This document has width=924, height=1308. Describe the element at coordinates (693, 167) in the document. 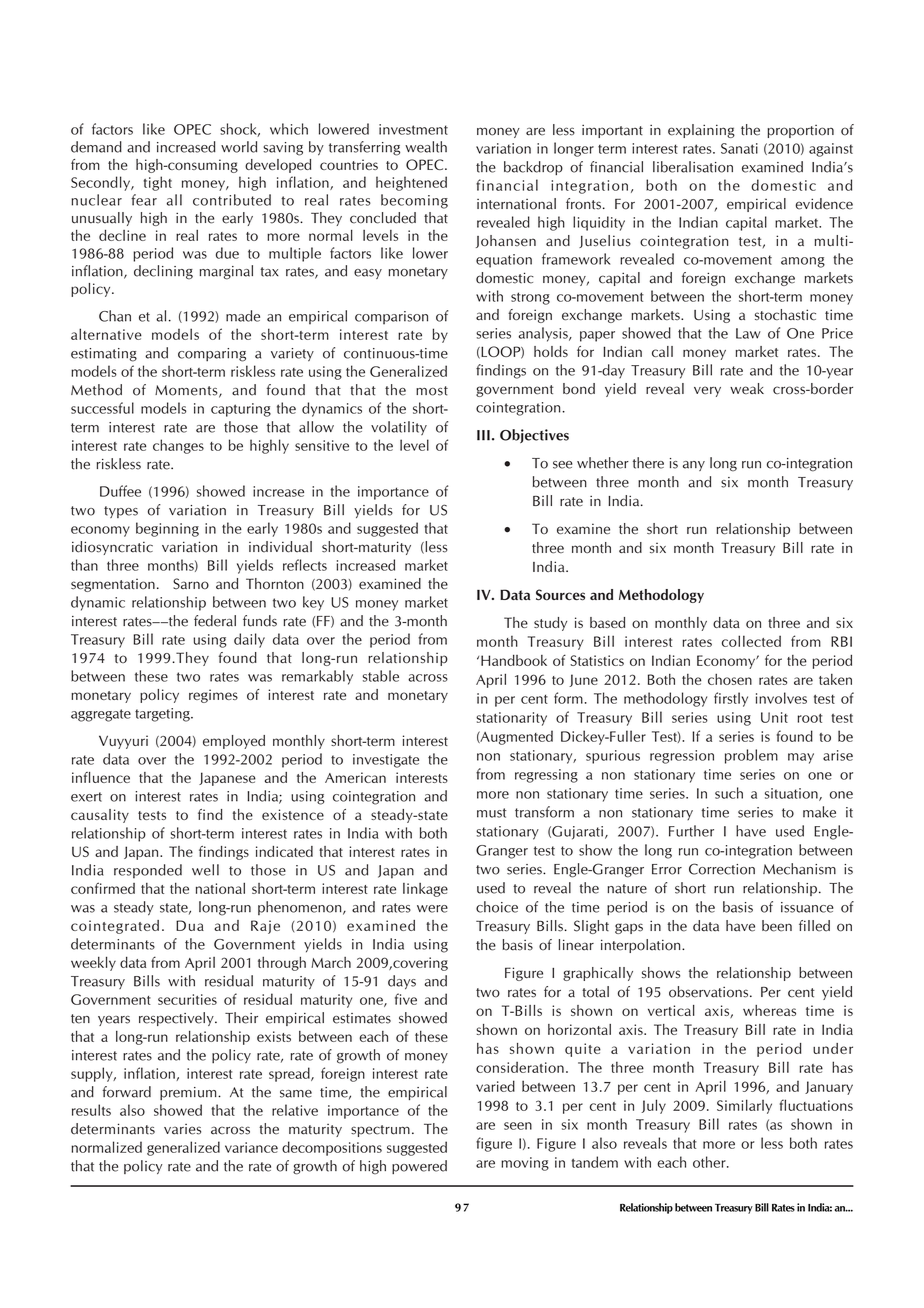

I see `liberalisation` at that location.
